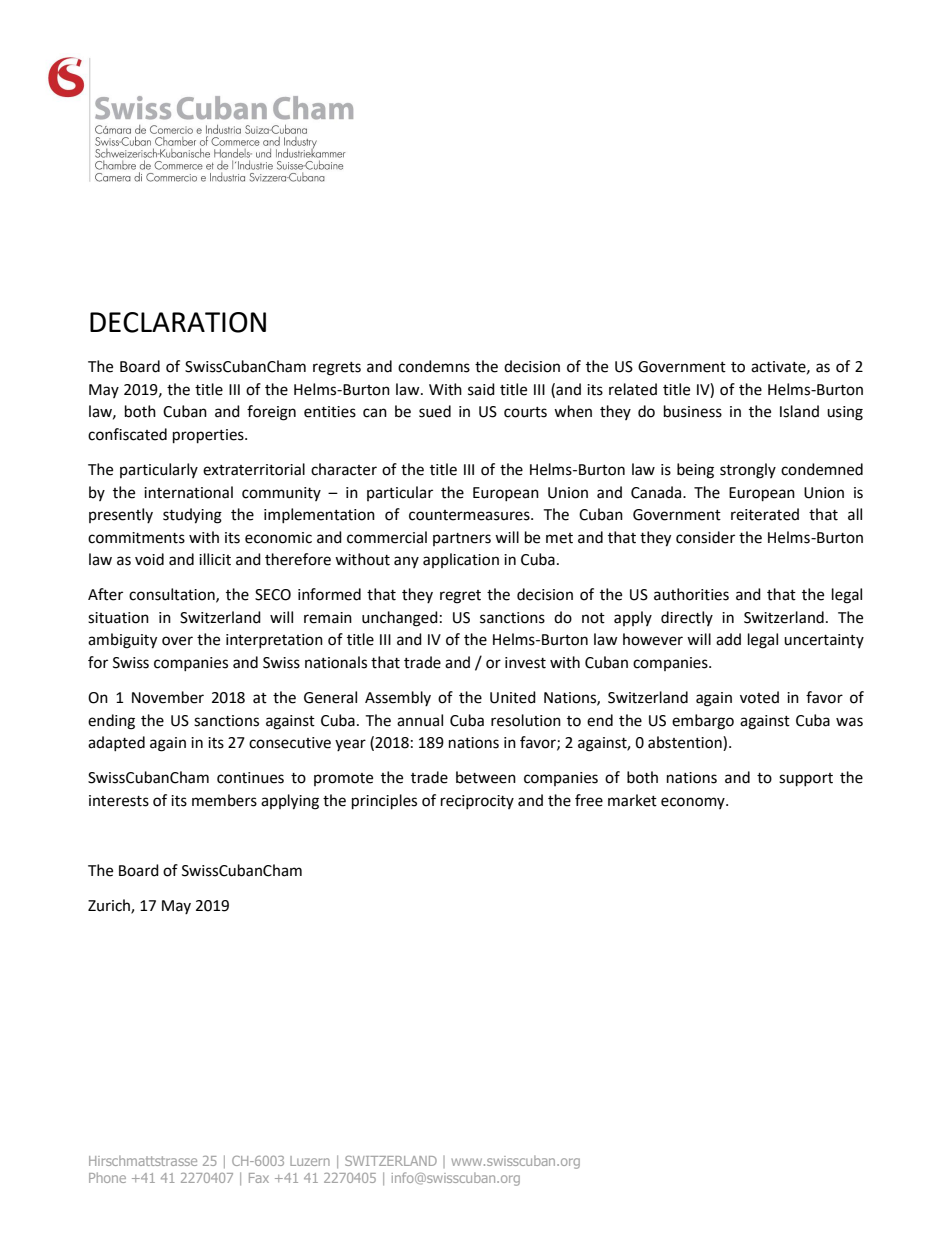 The image size is (952, 1233). What do you see at coordinates (259, 1178) in the document?
I see `Fax` at bounding box center [259, 1178].
